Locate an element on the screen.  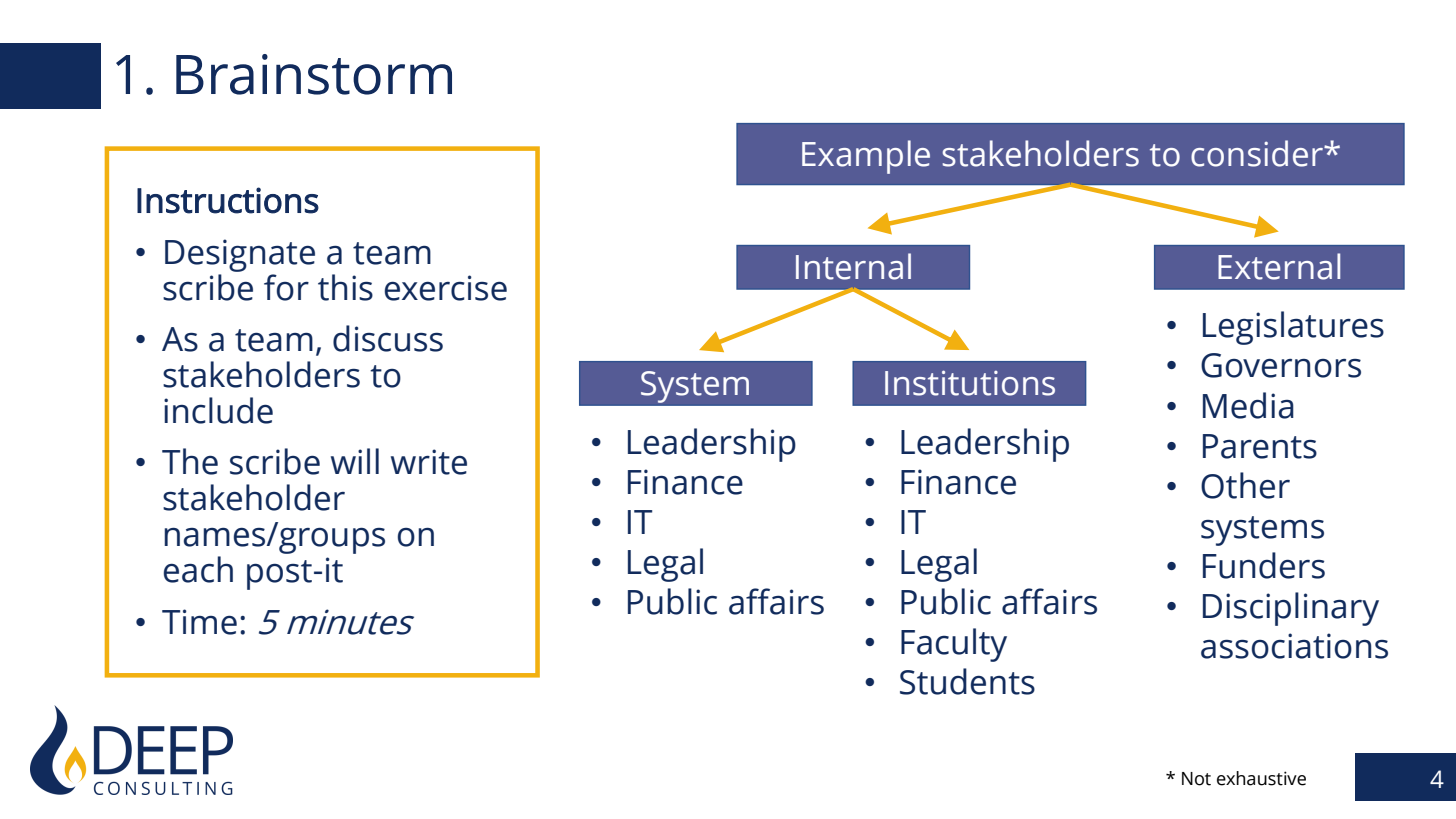
Designate is located at coordinates (240, 255).
